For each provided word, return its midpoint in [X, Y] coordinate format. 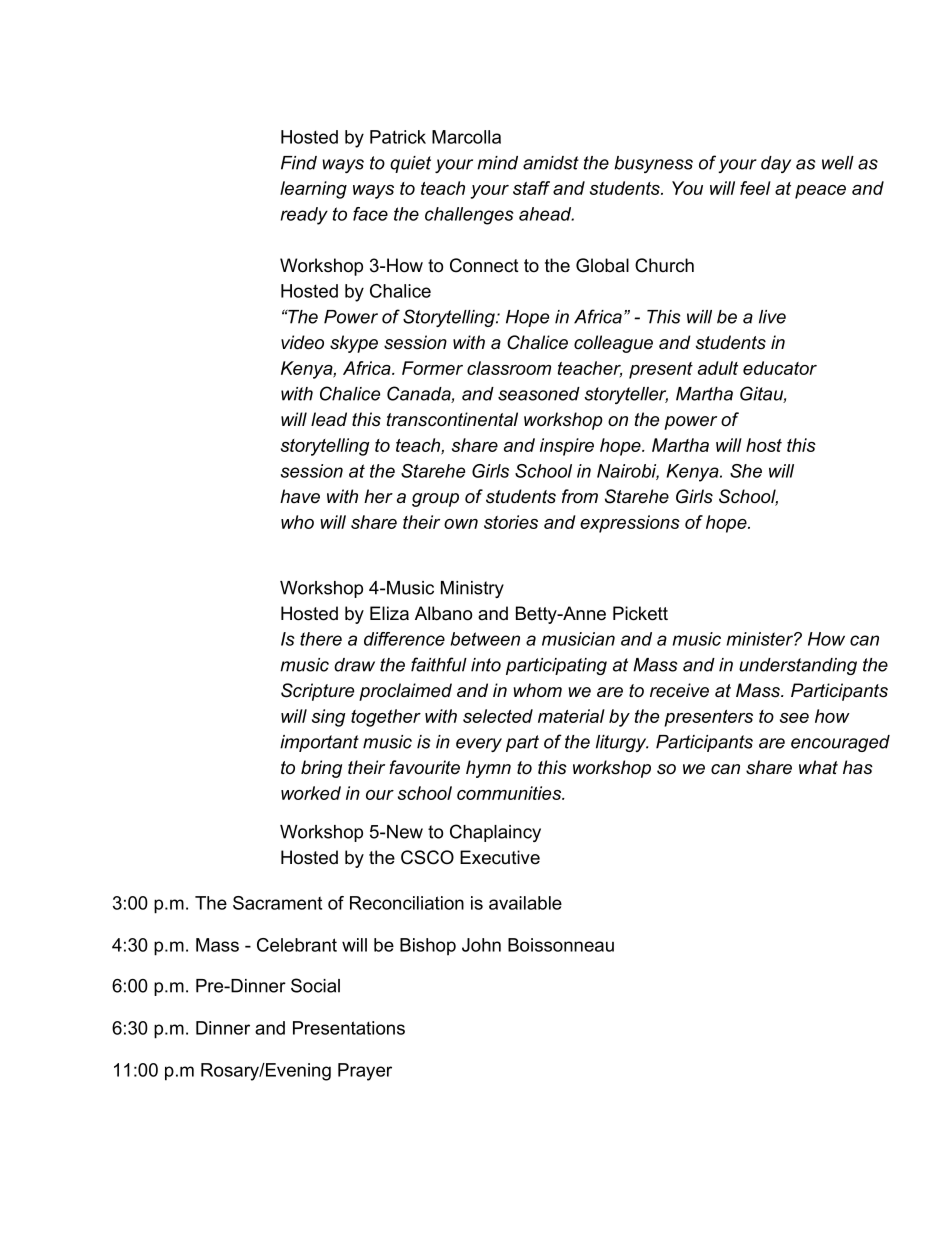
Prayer [365, 1072]
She [746, 471]
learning [313, 190]
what [818, 767]
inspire [567, 447]
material [571, 716]
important [319, 743]
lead [329, 419]
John [481, 945]
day [776, 164]
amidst [551, 163]
